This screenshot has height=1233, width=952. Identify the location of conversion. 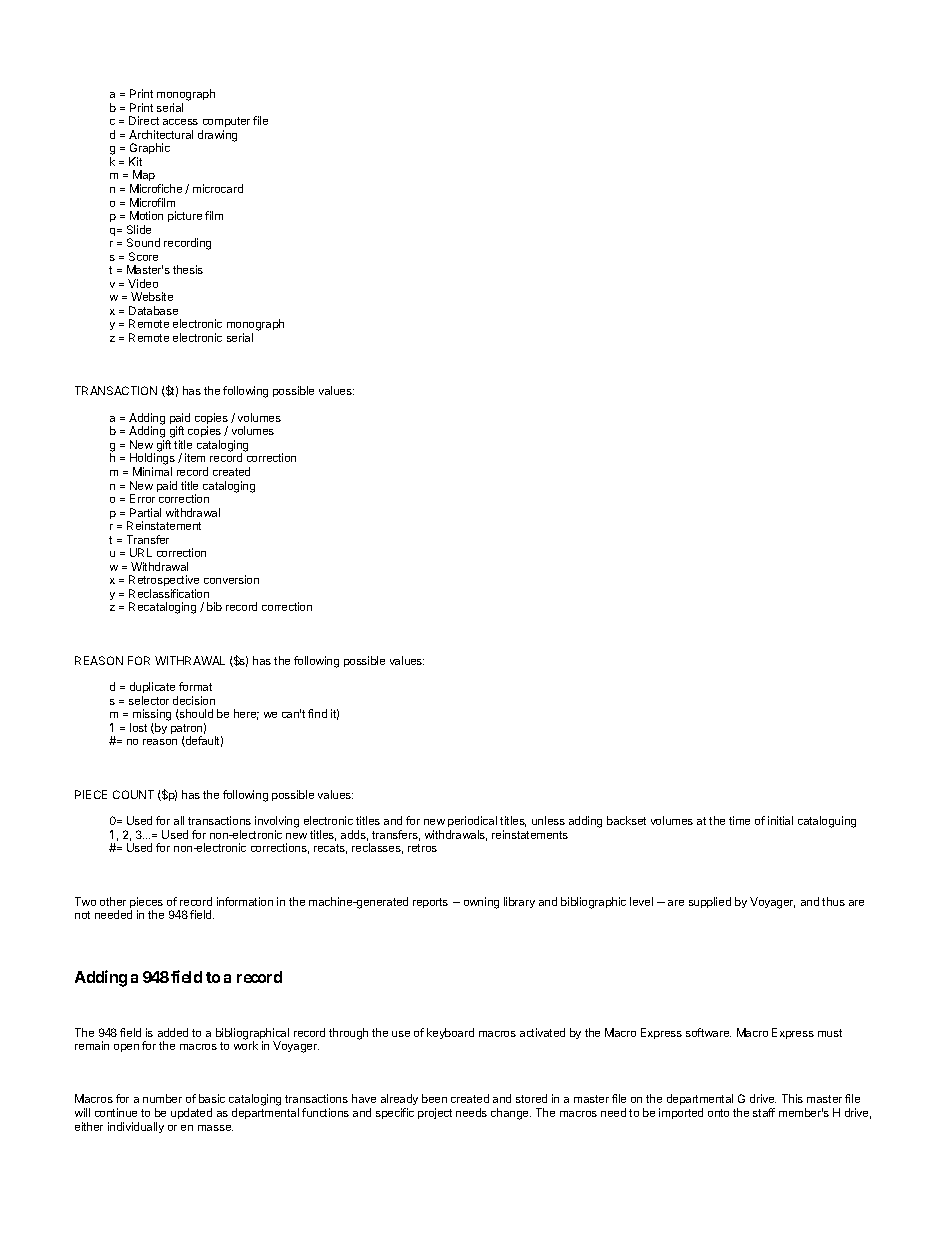
(231, 579).
